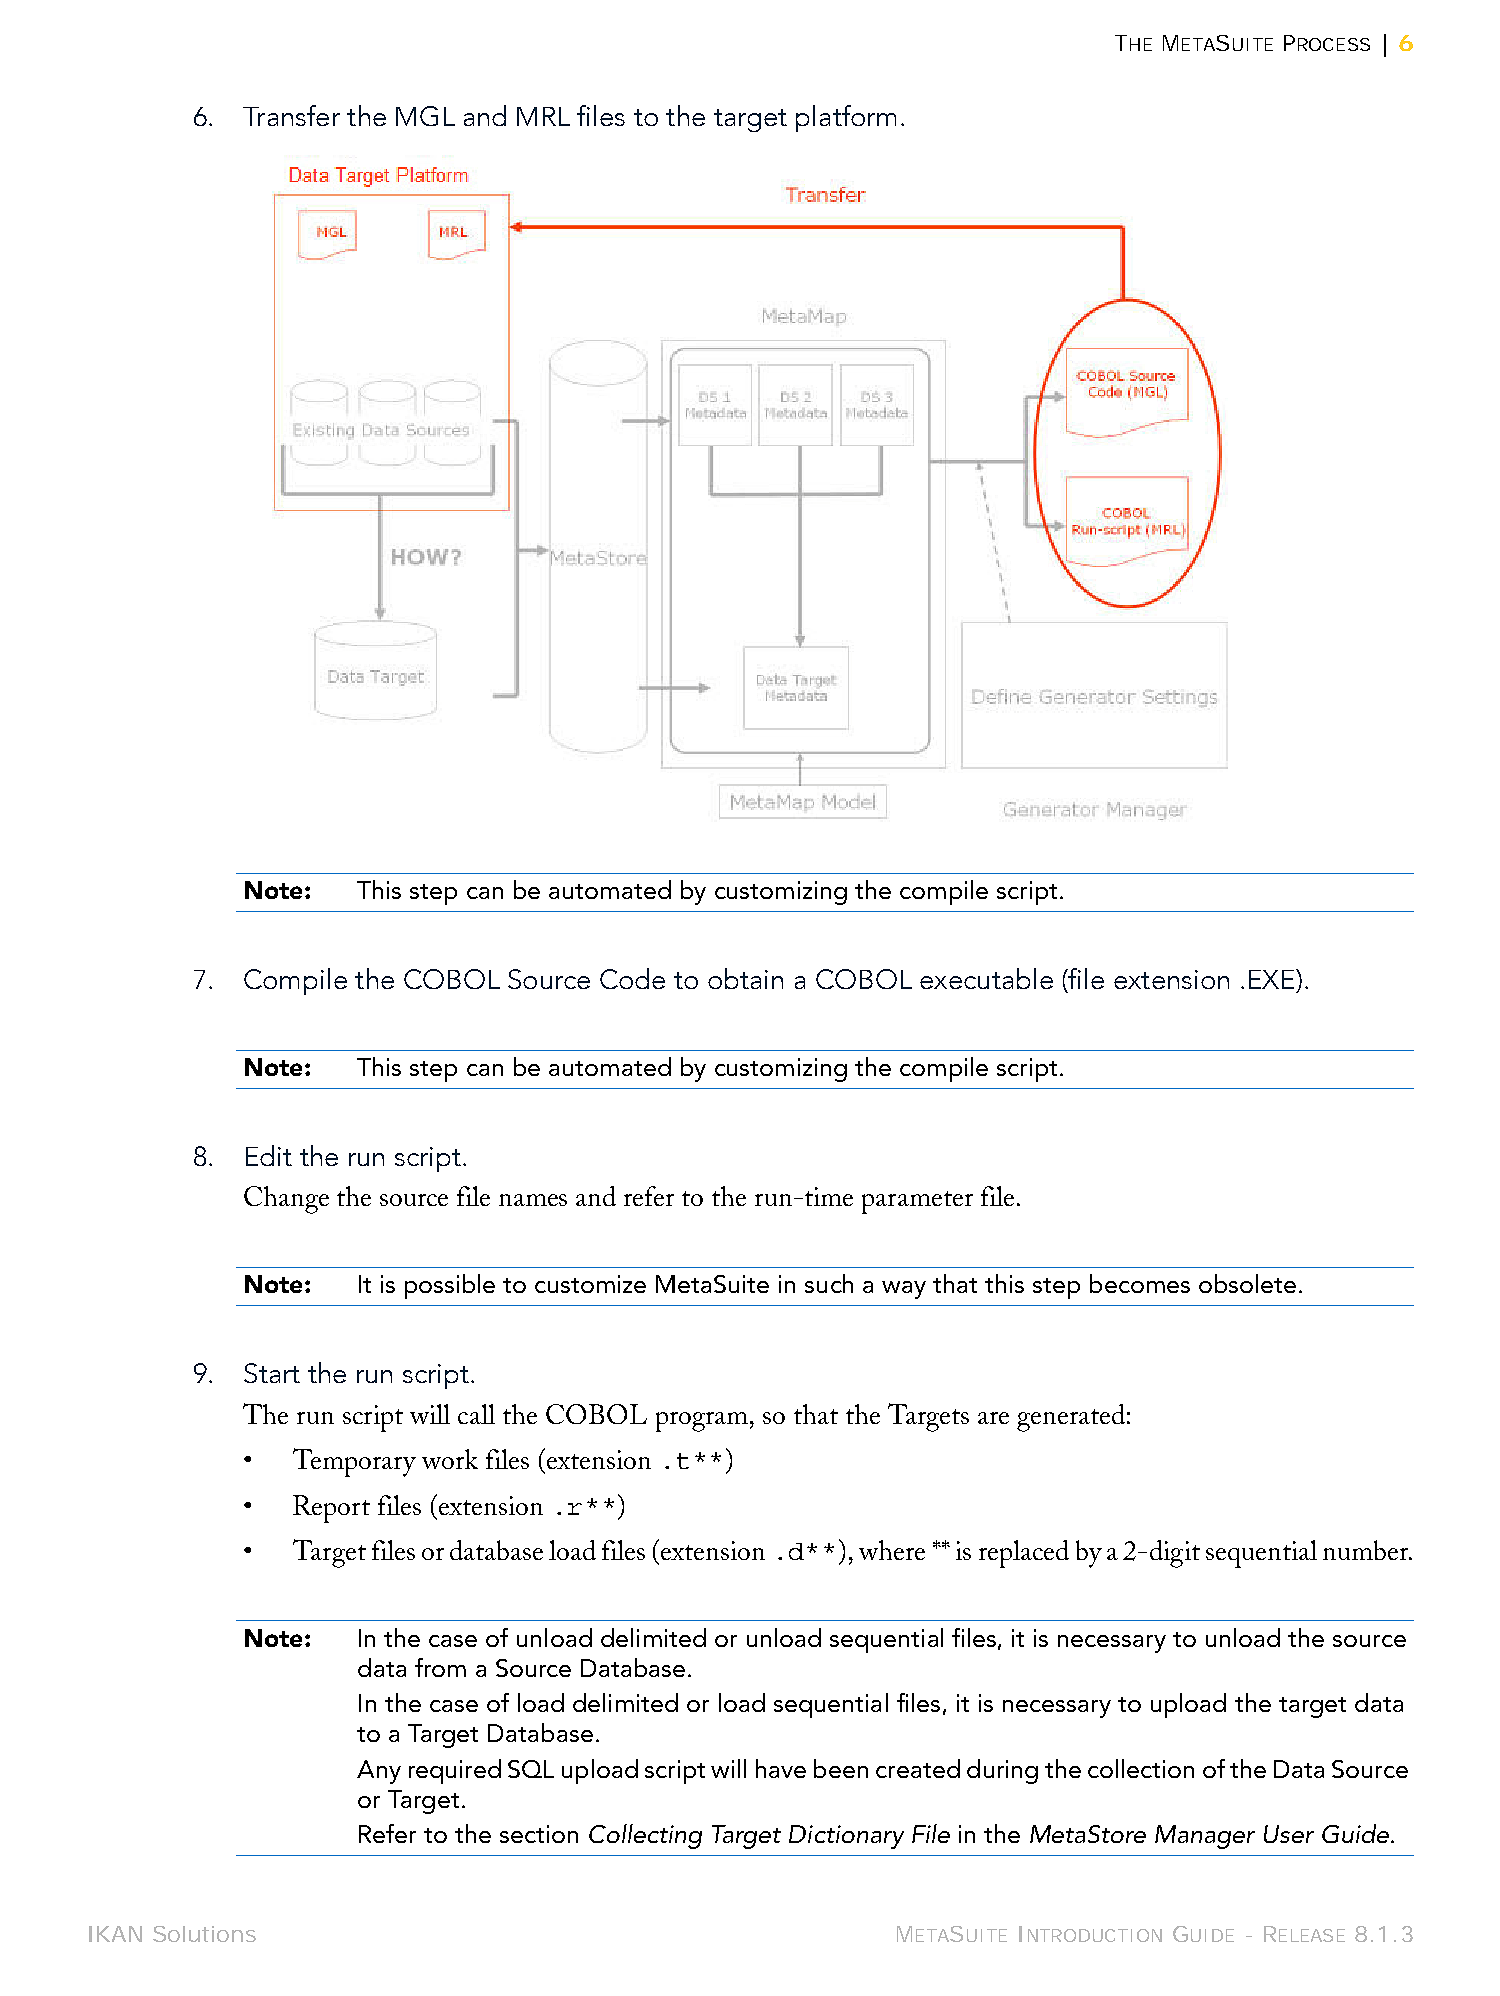 The image size is (1500, 1996). Describe the element at coordinates (986, 978) in the screenshot. I see `executable` at that location.
